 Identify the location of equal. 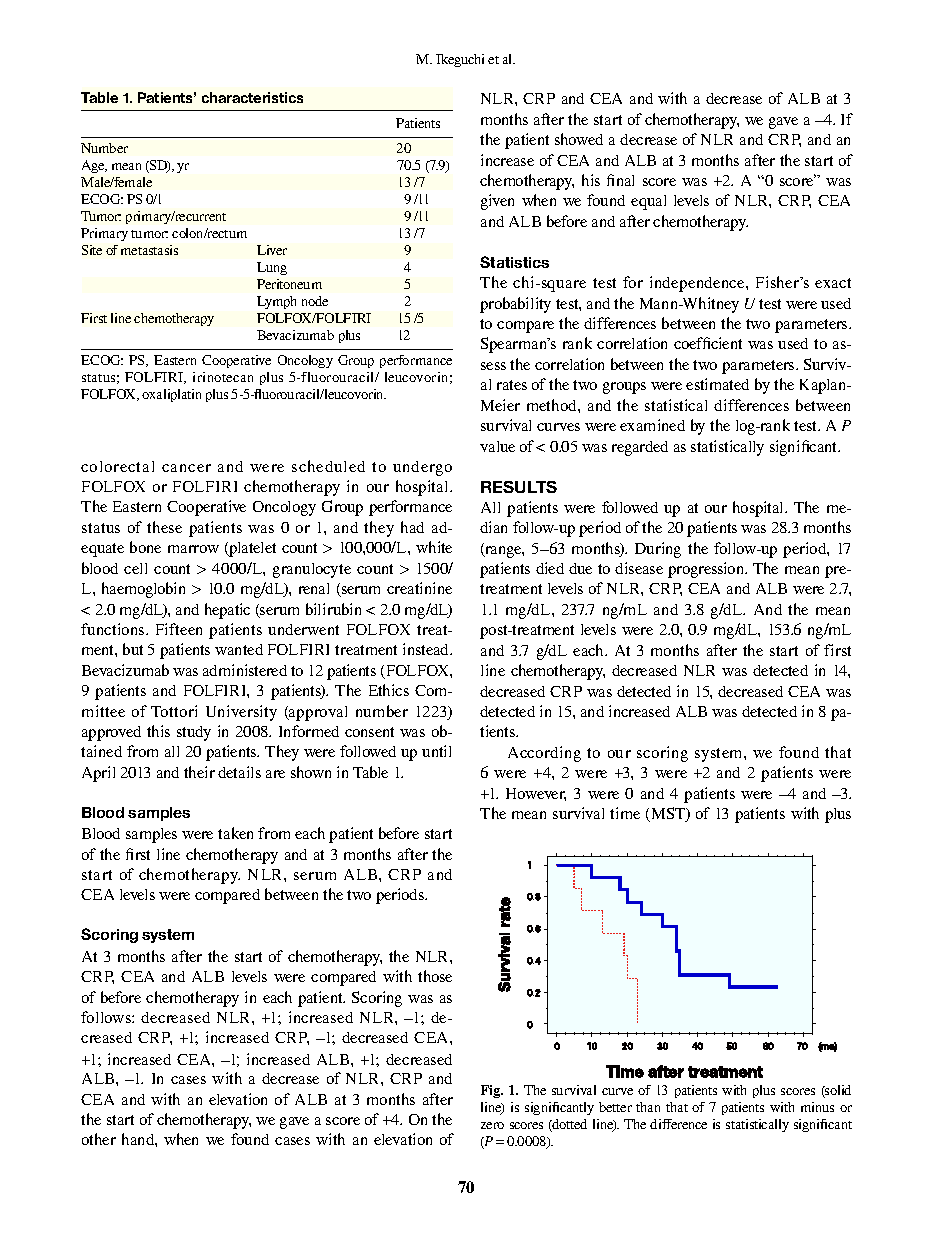
(648, 202).
